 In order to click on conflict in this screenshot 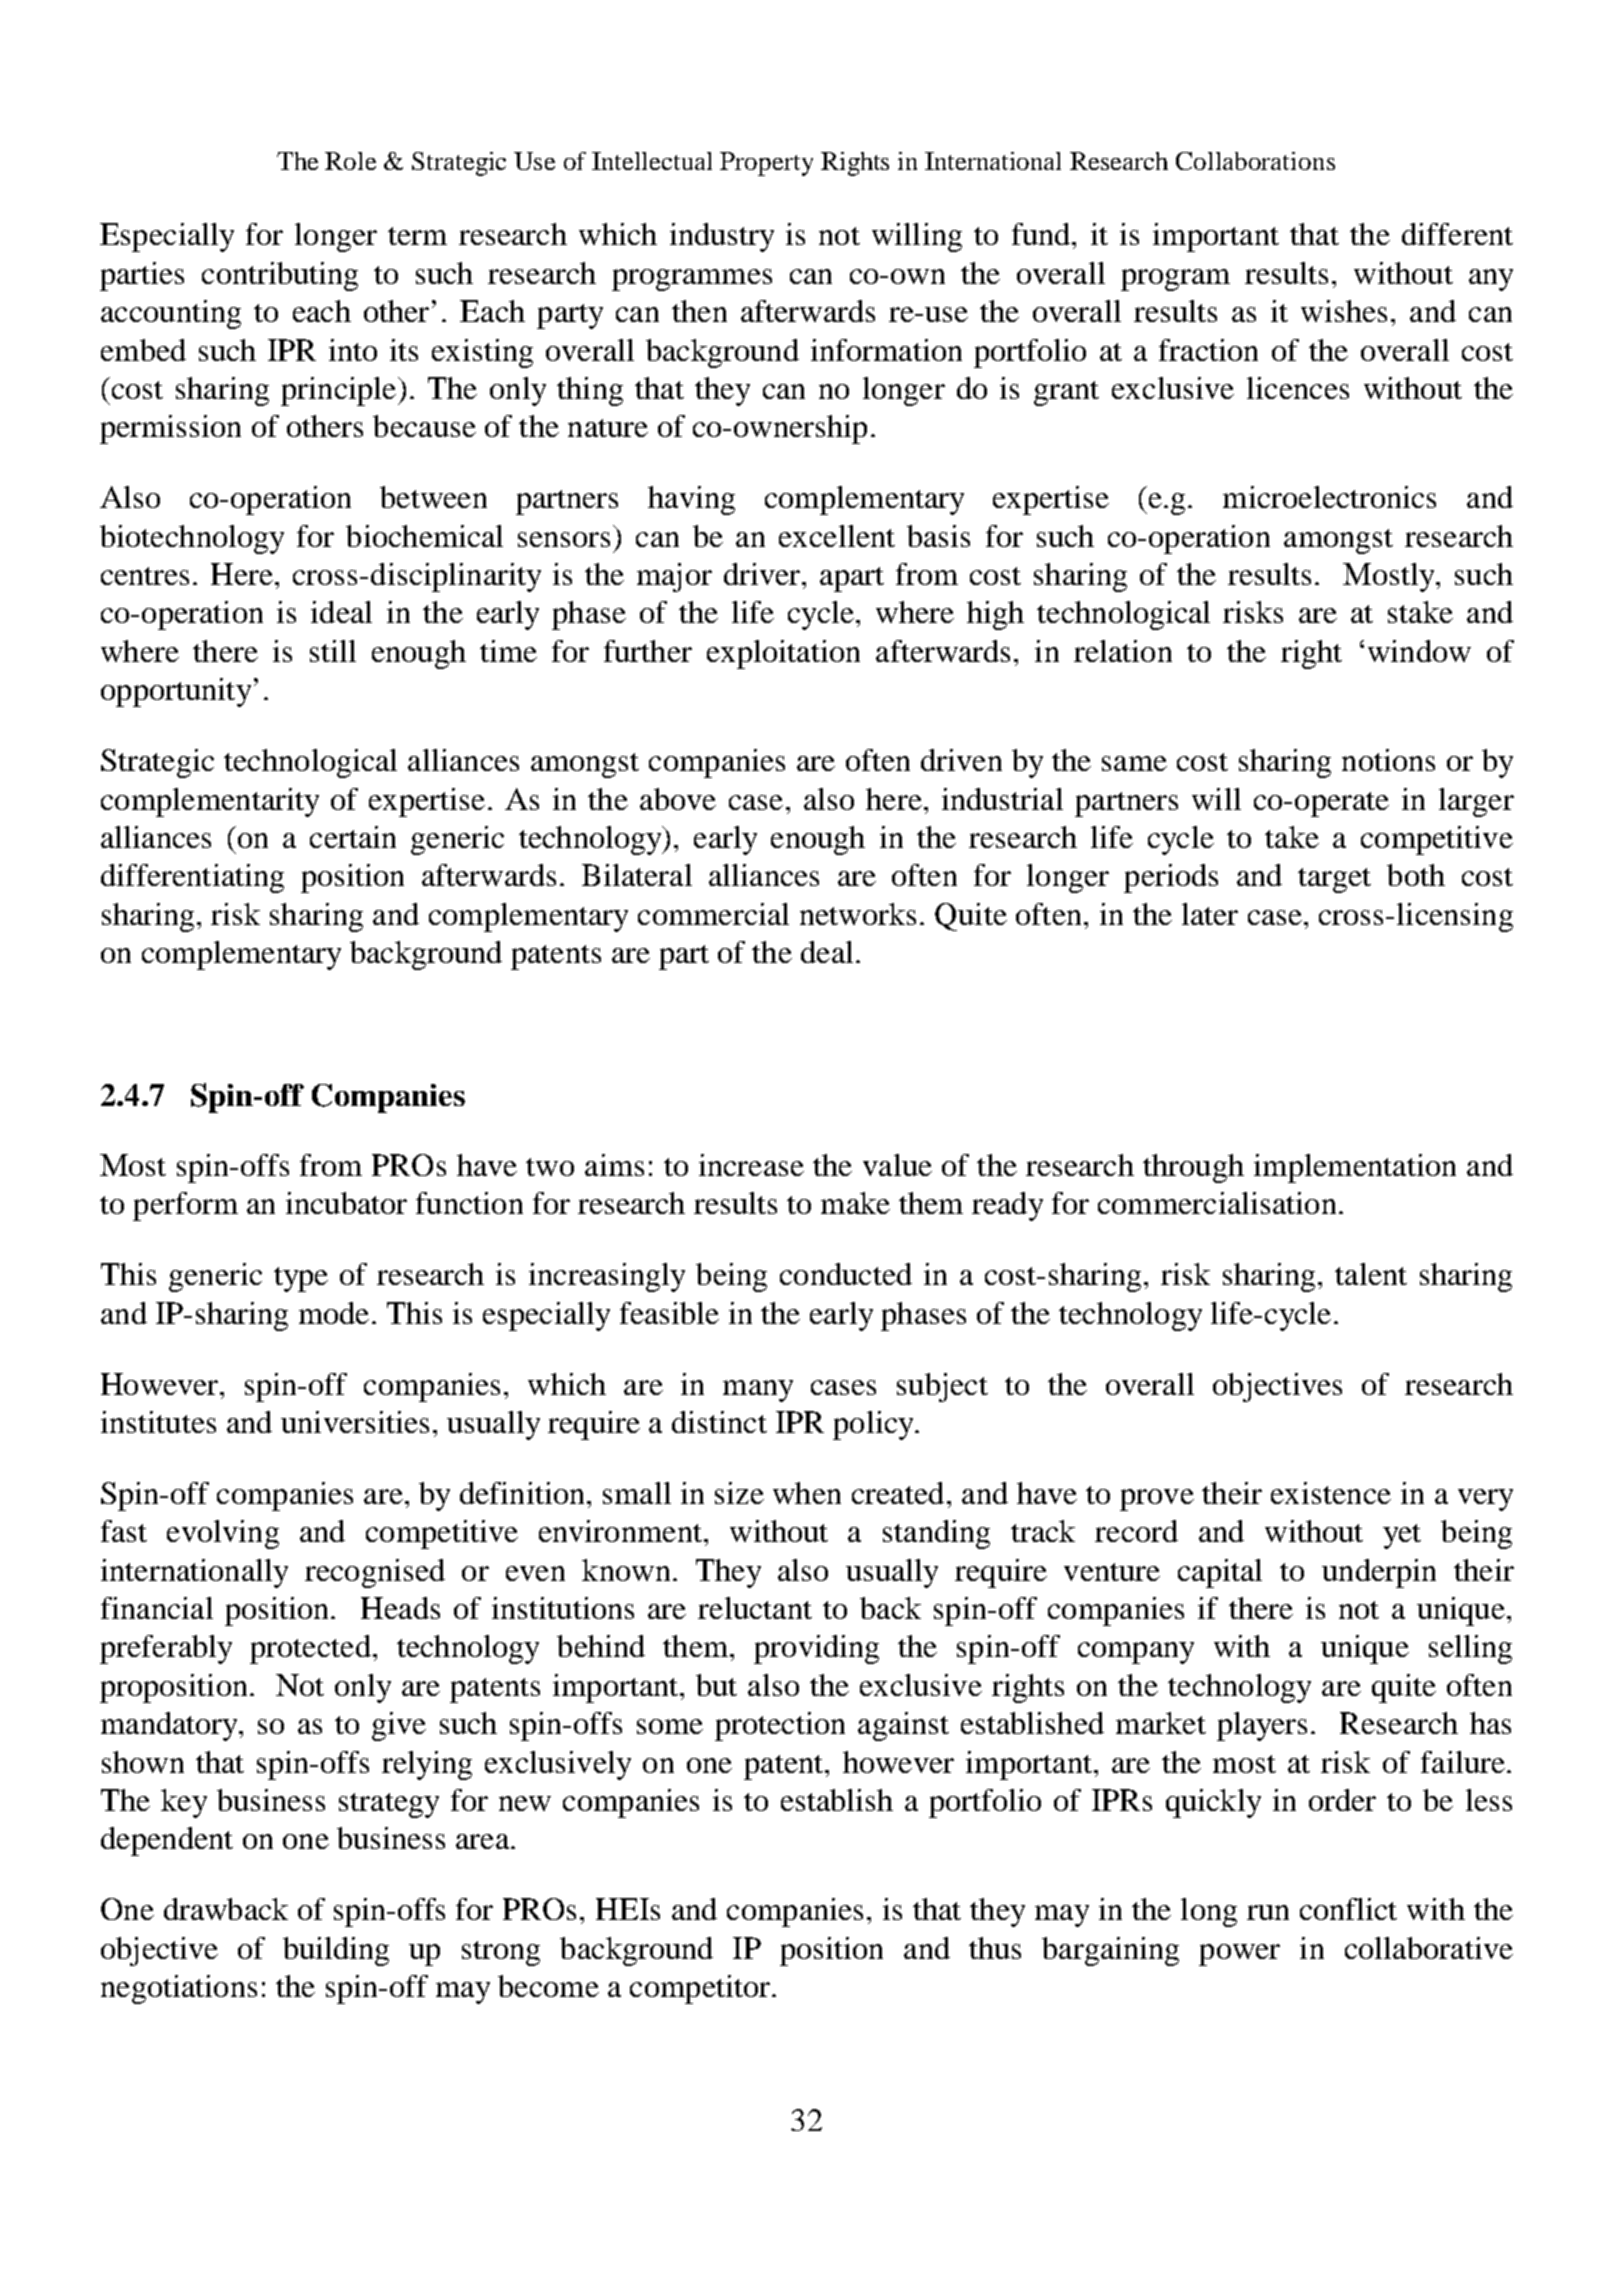, I will do `click(1348, 1909)`.
